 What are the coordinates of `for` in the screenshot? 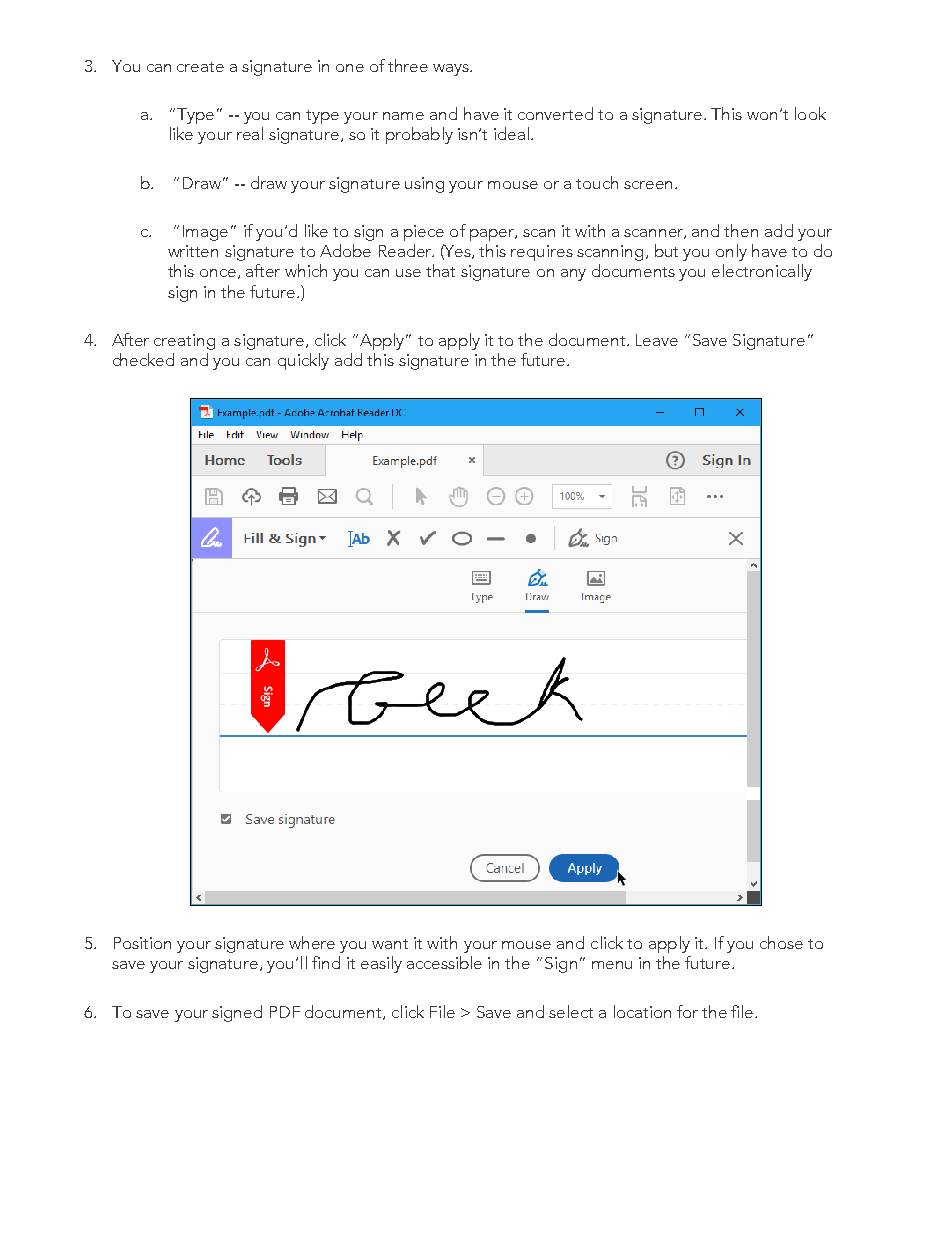 It's located at (687, 1011).
